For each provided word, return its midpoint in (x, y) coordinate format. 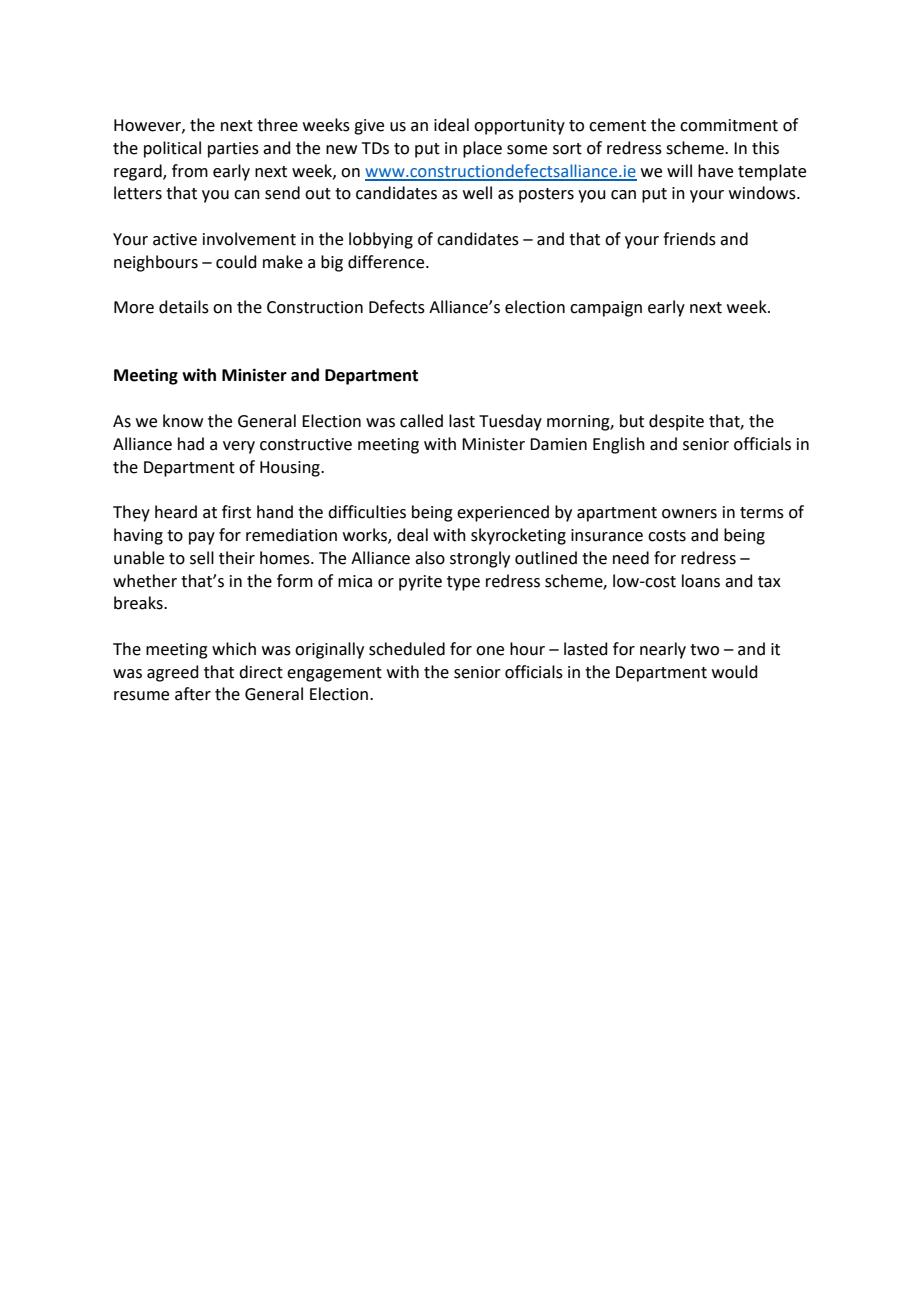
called (421, 421)
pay (202, 538)
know (183, 421)
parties (233, 150)
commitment (729, 125)
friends (689, 239)
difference (387, 262)
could (236, 262)
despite (676, 422)
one (490, 651)
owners (689, 514)
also (430, 558)
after (193, 694)
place (482, 149)
